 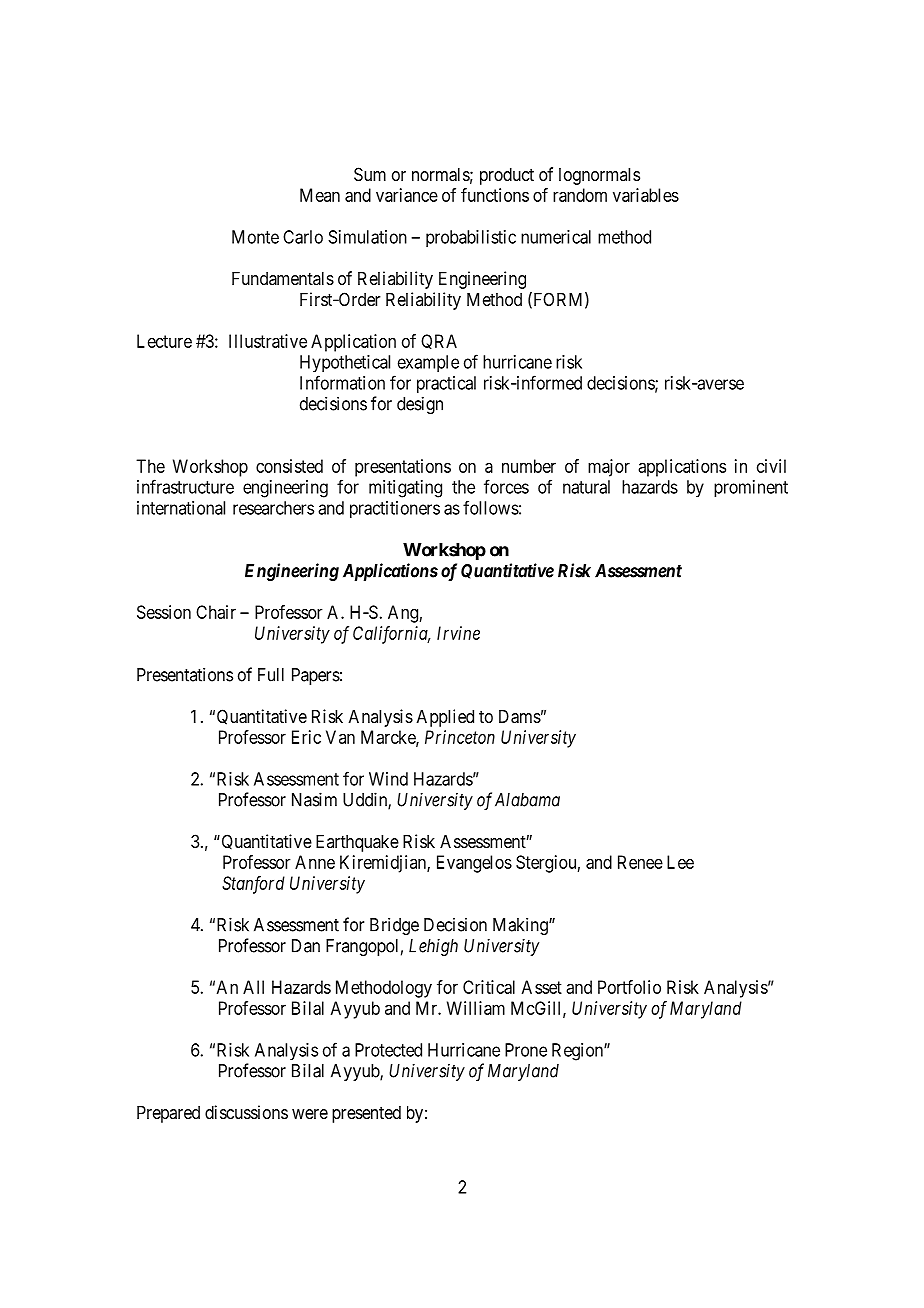 I want to click on discussions, so click(x=246, y=1112).
